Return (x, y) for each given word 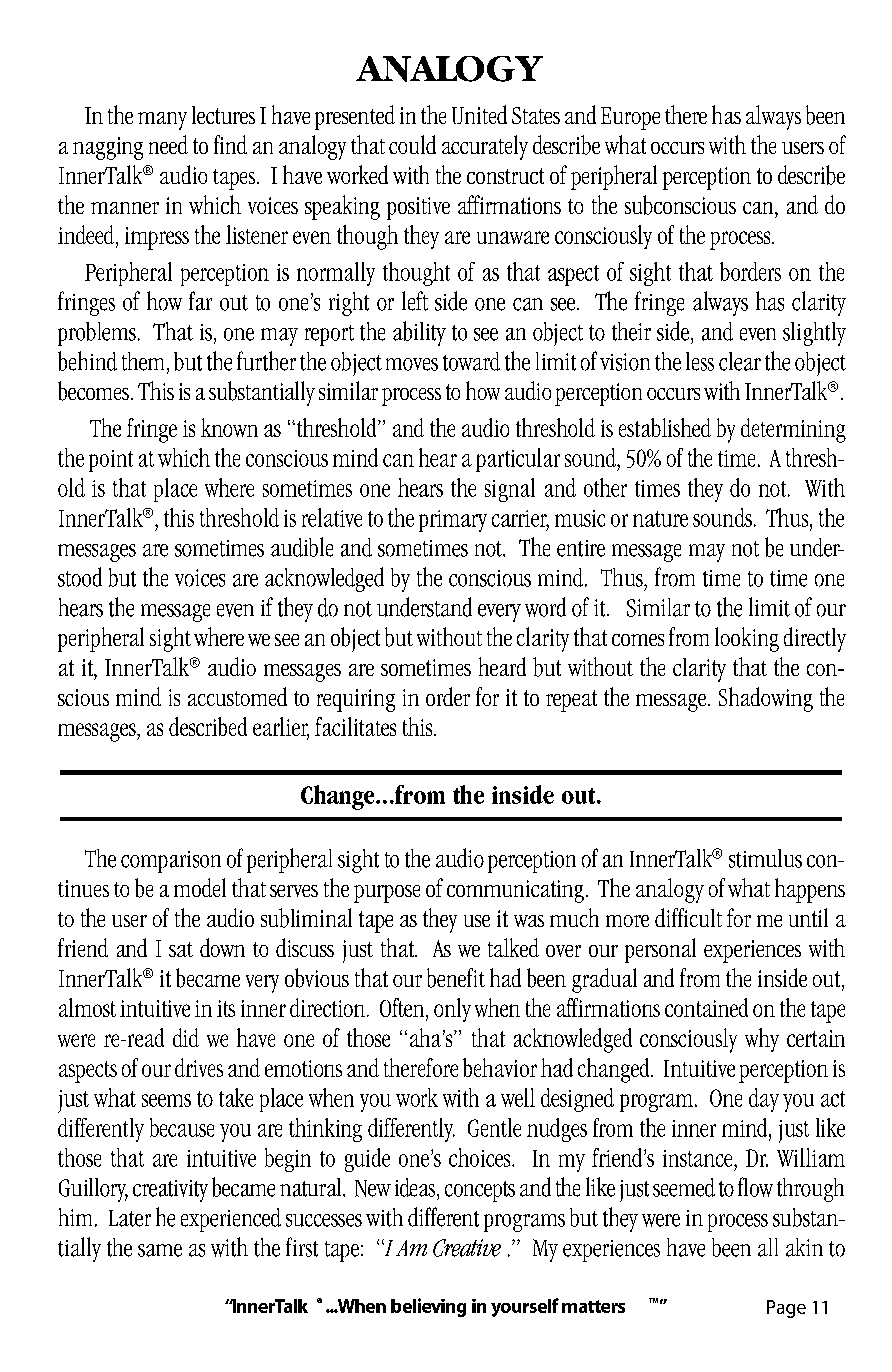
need (168, 144)
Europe (630, 118)
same (160, 1250)
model (200, 887)
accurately (485, 147)
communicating (515, 891)
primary (453, 521)
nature (660, 519)
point (111, 461)
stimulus (765, 858)
